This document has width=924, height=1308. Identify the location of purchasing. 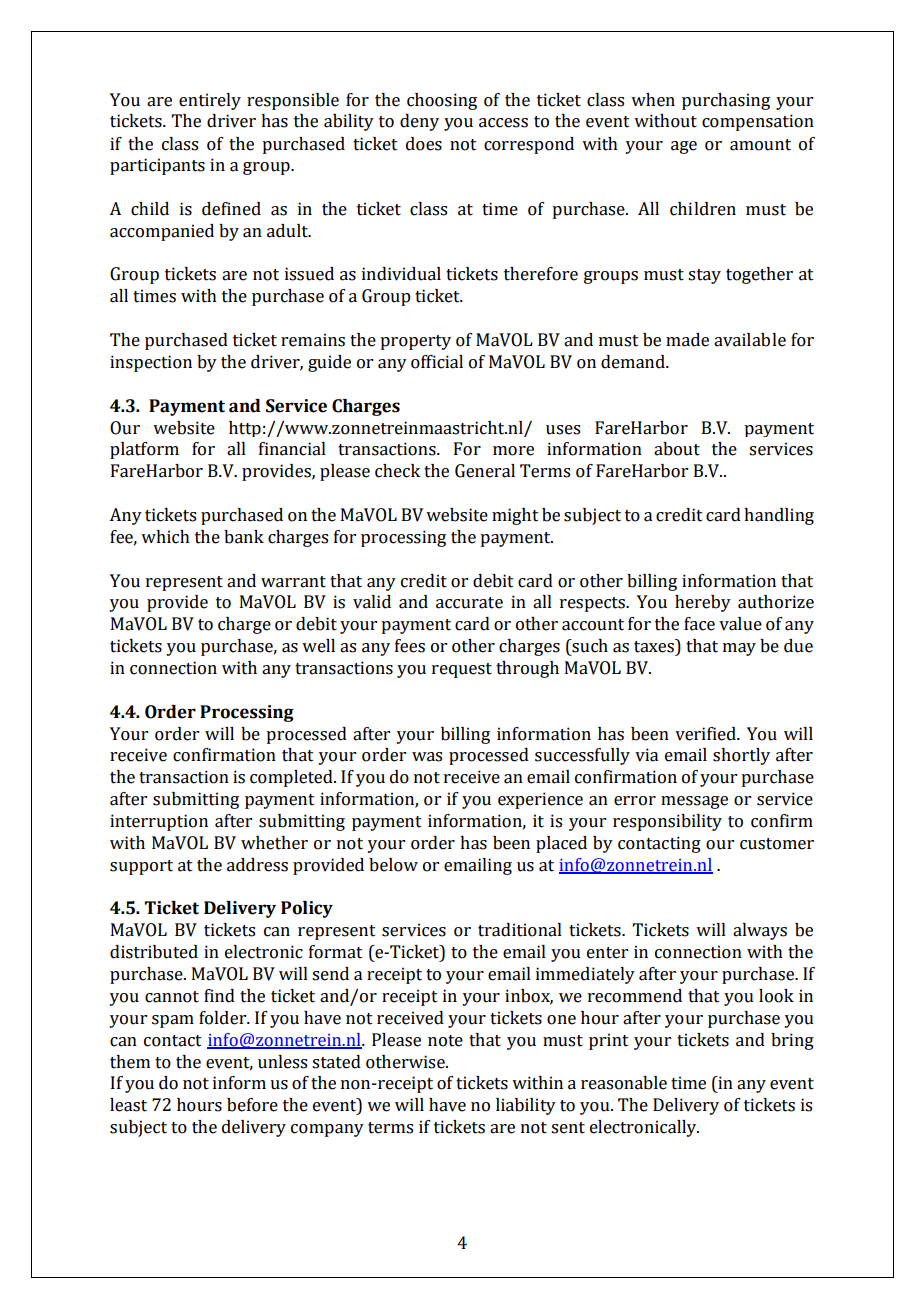
(726, 101).
